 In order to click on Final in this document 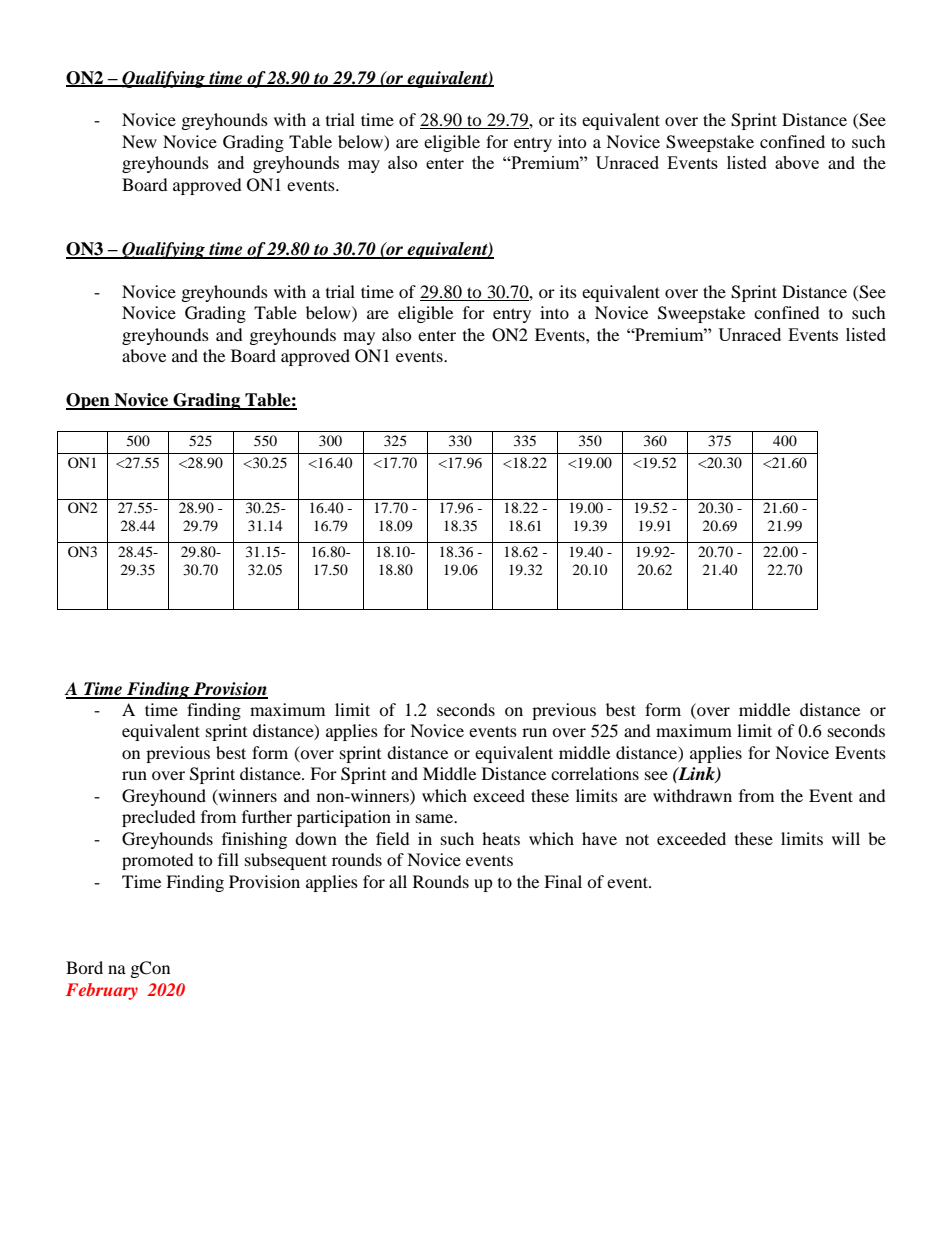, I will do `click(563, 881)`.
